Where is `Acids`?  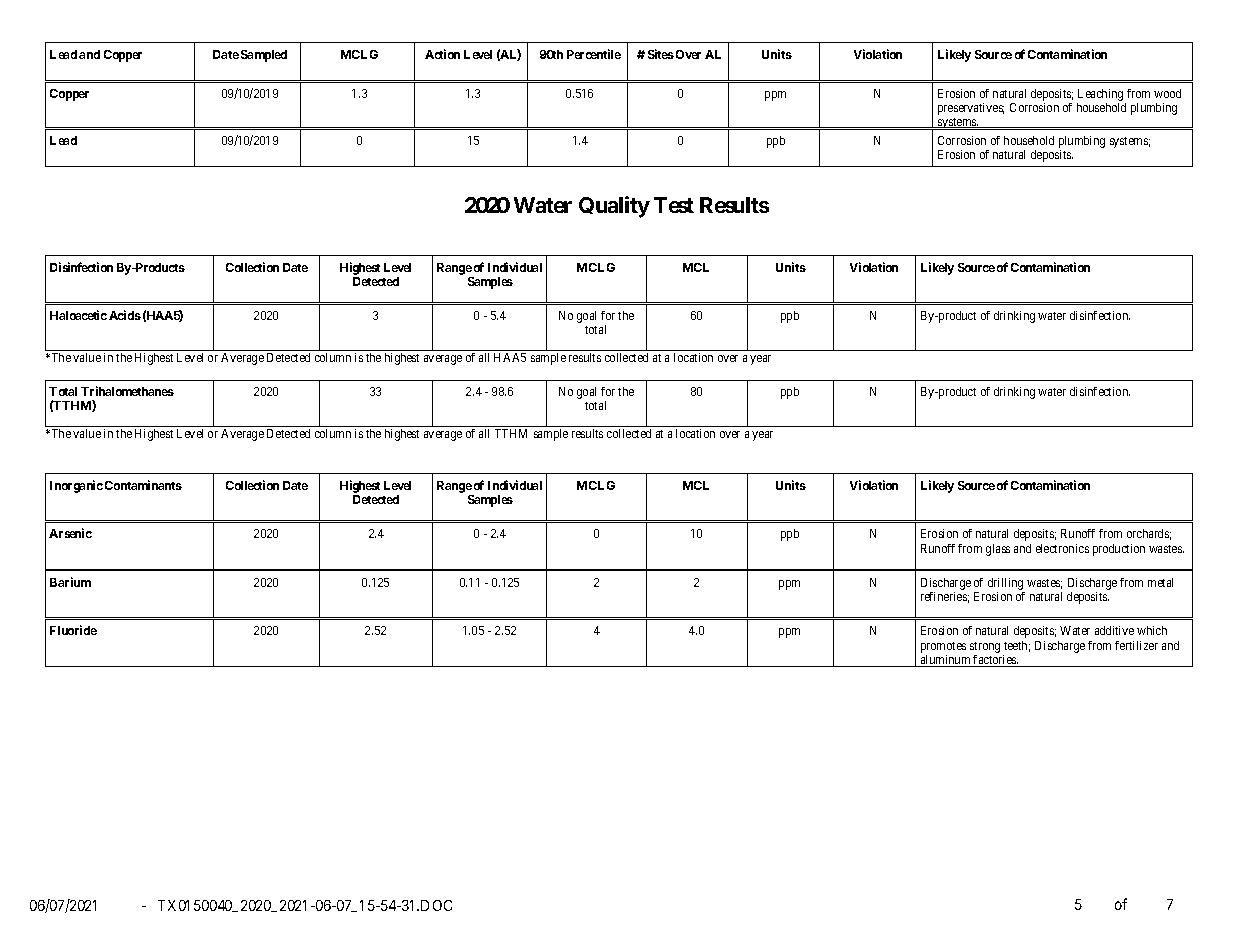 Acids is located at coordinates (125, 315).
